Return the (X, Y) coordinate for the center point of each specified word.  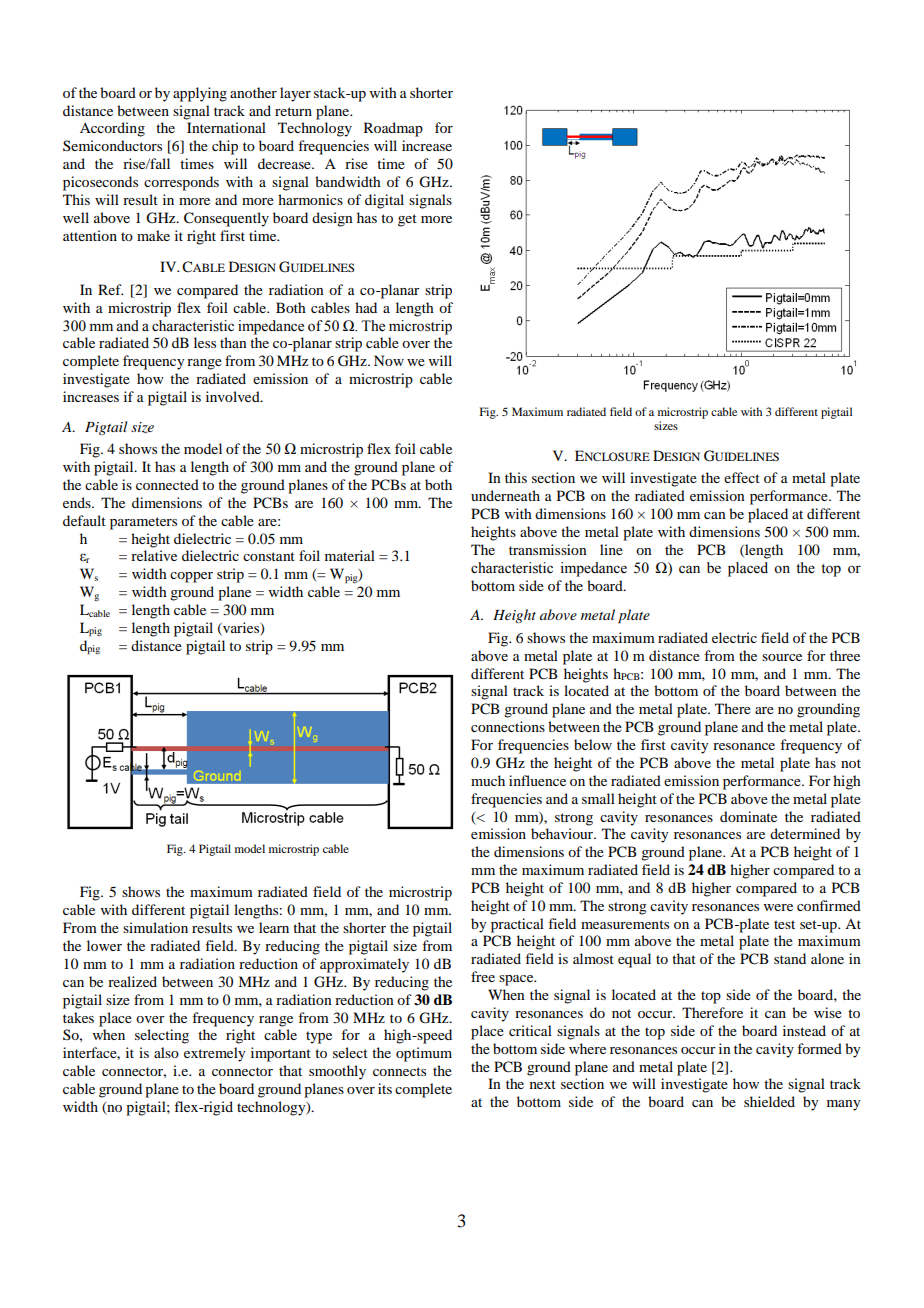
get (407, 220)
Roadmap (393, 129)
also (166, 1052)
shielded (769, 1101)
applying (200, 94)
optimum (424, 1054)
